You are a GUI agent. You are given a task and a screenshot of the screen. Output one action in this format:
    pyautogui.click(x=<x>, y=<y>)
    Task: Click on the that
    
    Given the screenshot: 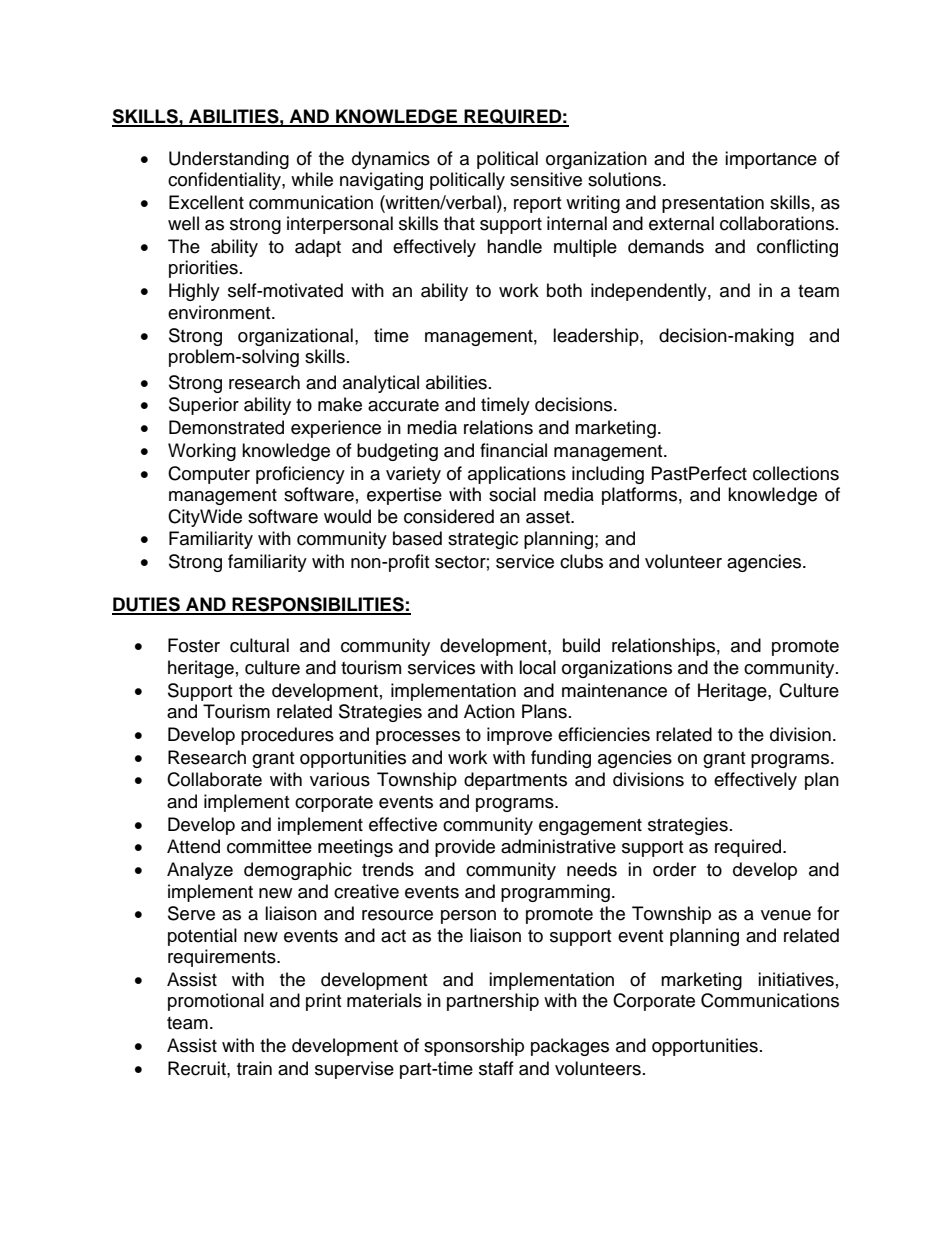 What is the action you would take?
    pyautogui.click(x=459, y=223)
